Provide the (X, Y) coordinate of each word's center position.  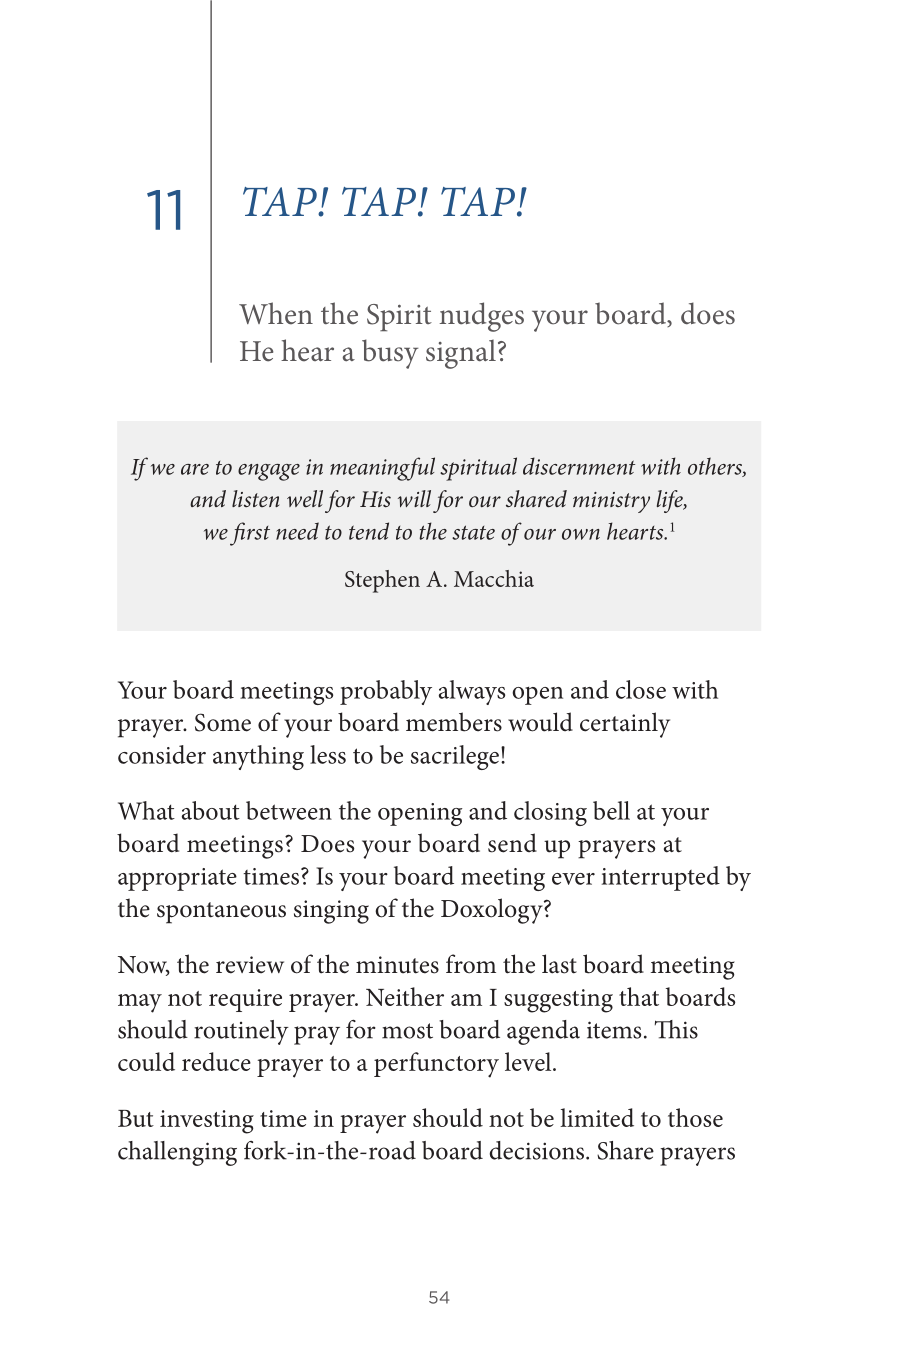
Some (223, 722)
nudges (481, 317)
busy (390, 354)
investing (207, 1122)
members (454, 722)
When (276, 313)
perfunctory (436, 1065)
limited (597, 1117)
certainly (625, 725)
